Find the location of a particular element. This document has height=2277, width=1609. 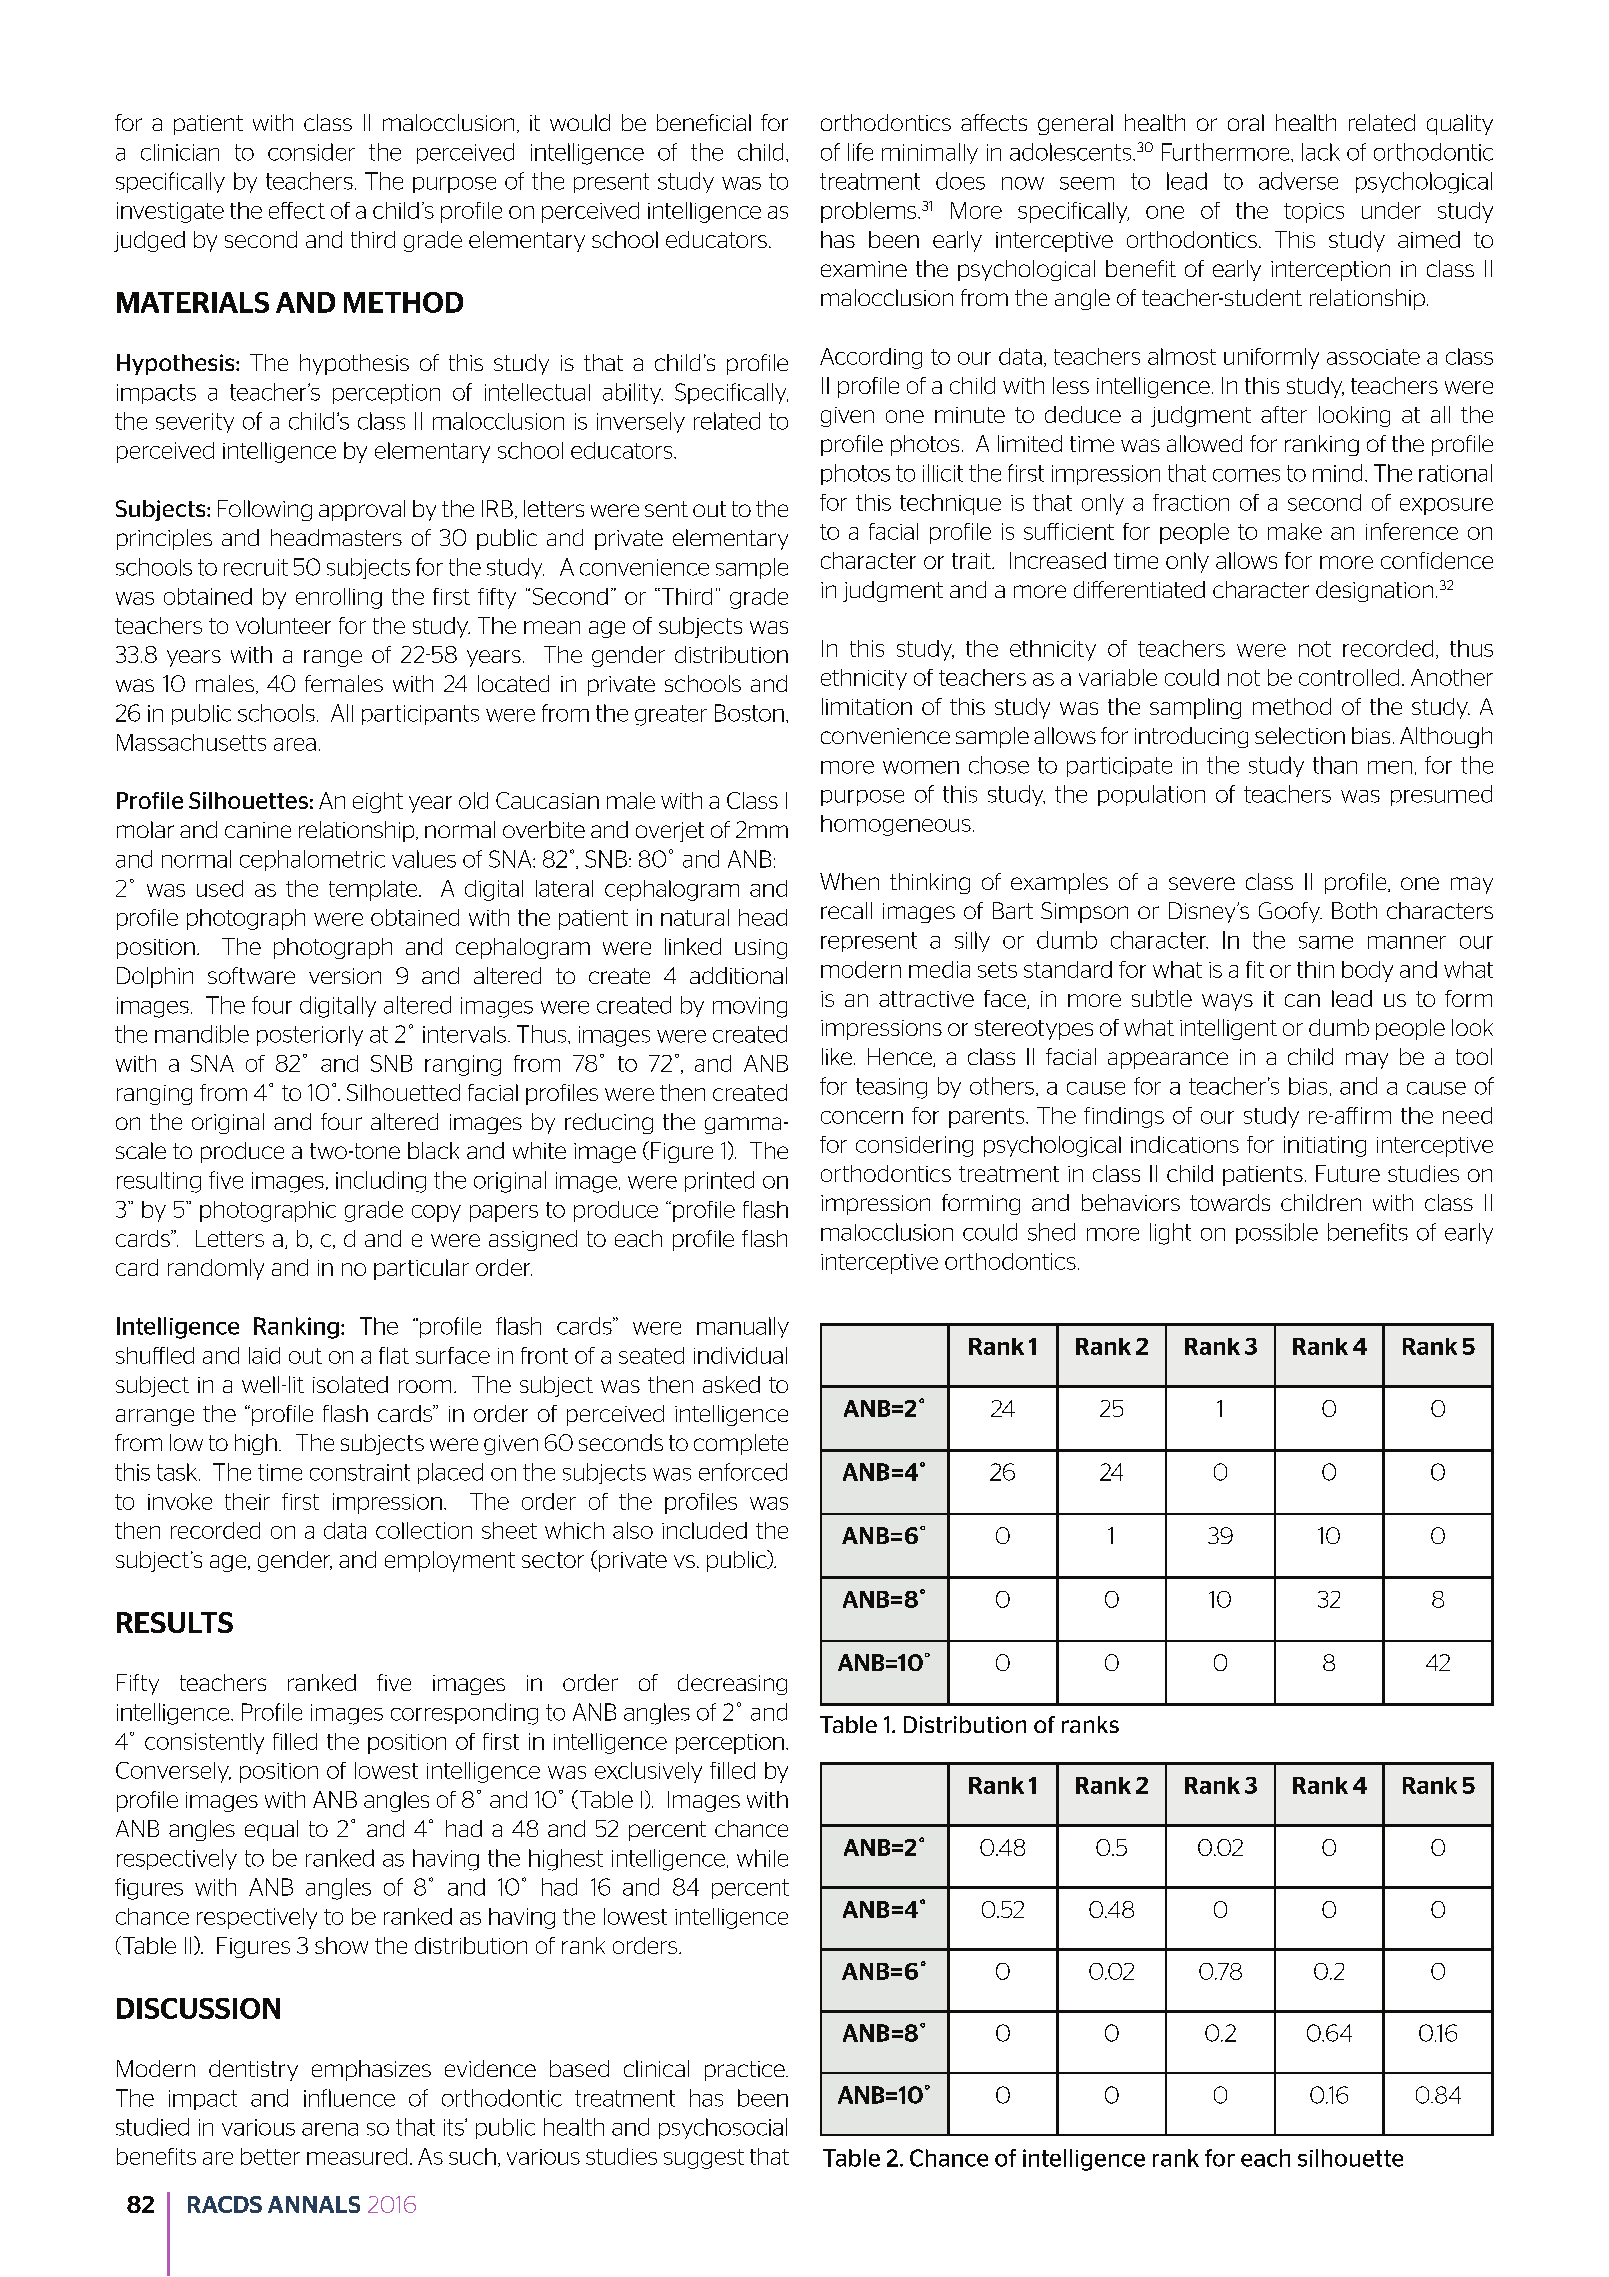

controlled is located at coordinates (1349, 677).
